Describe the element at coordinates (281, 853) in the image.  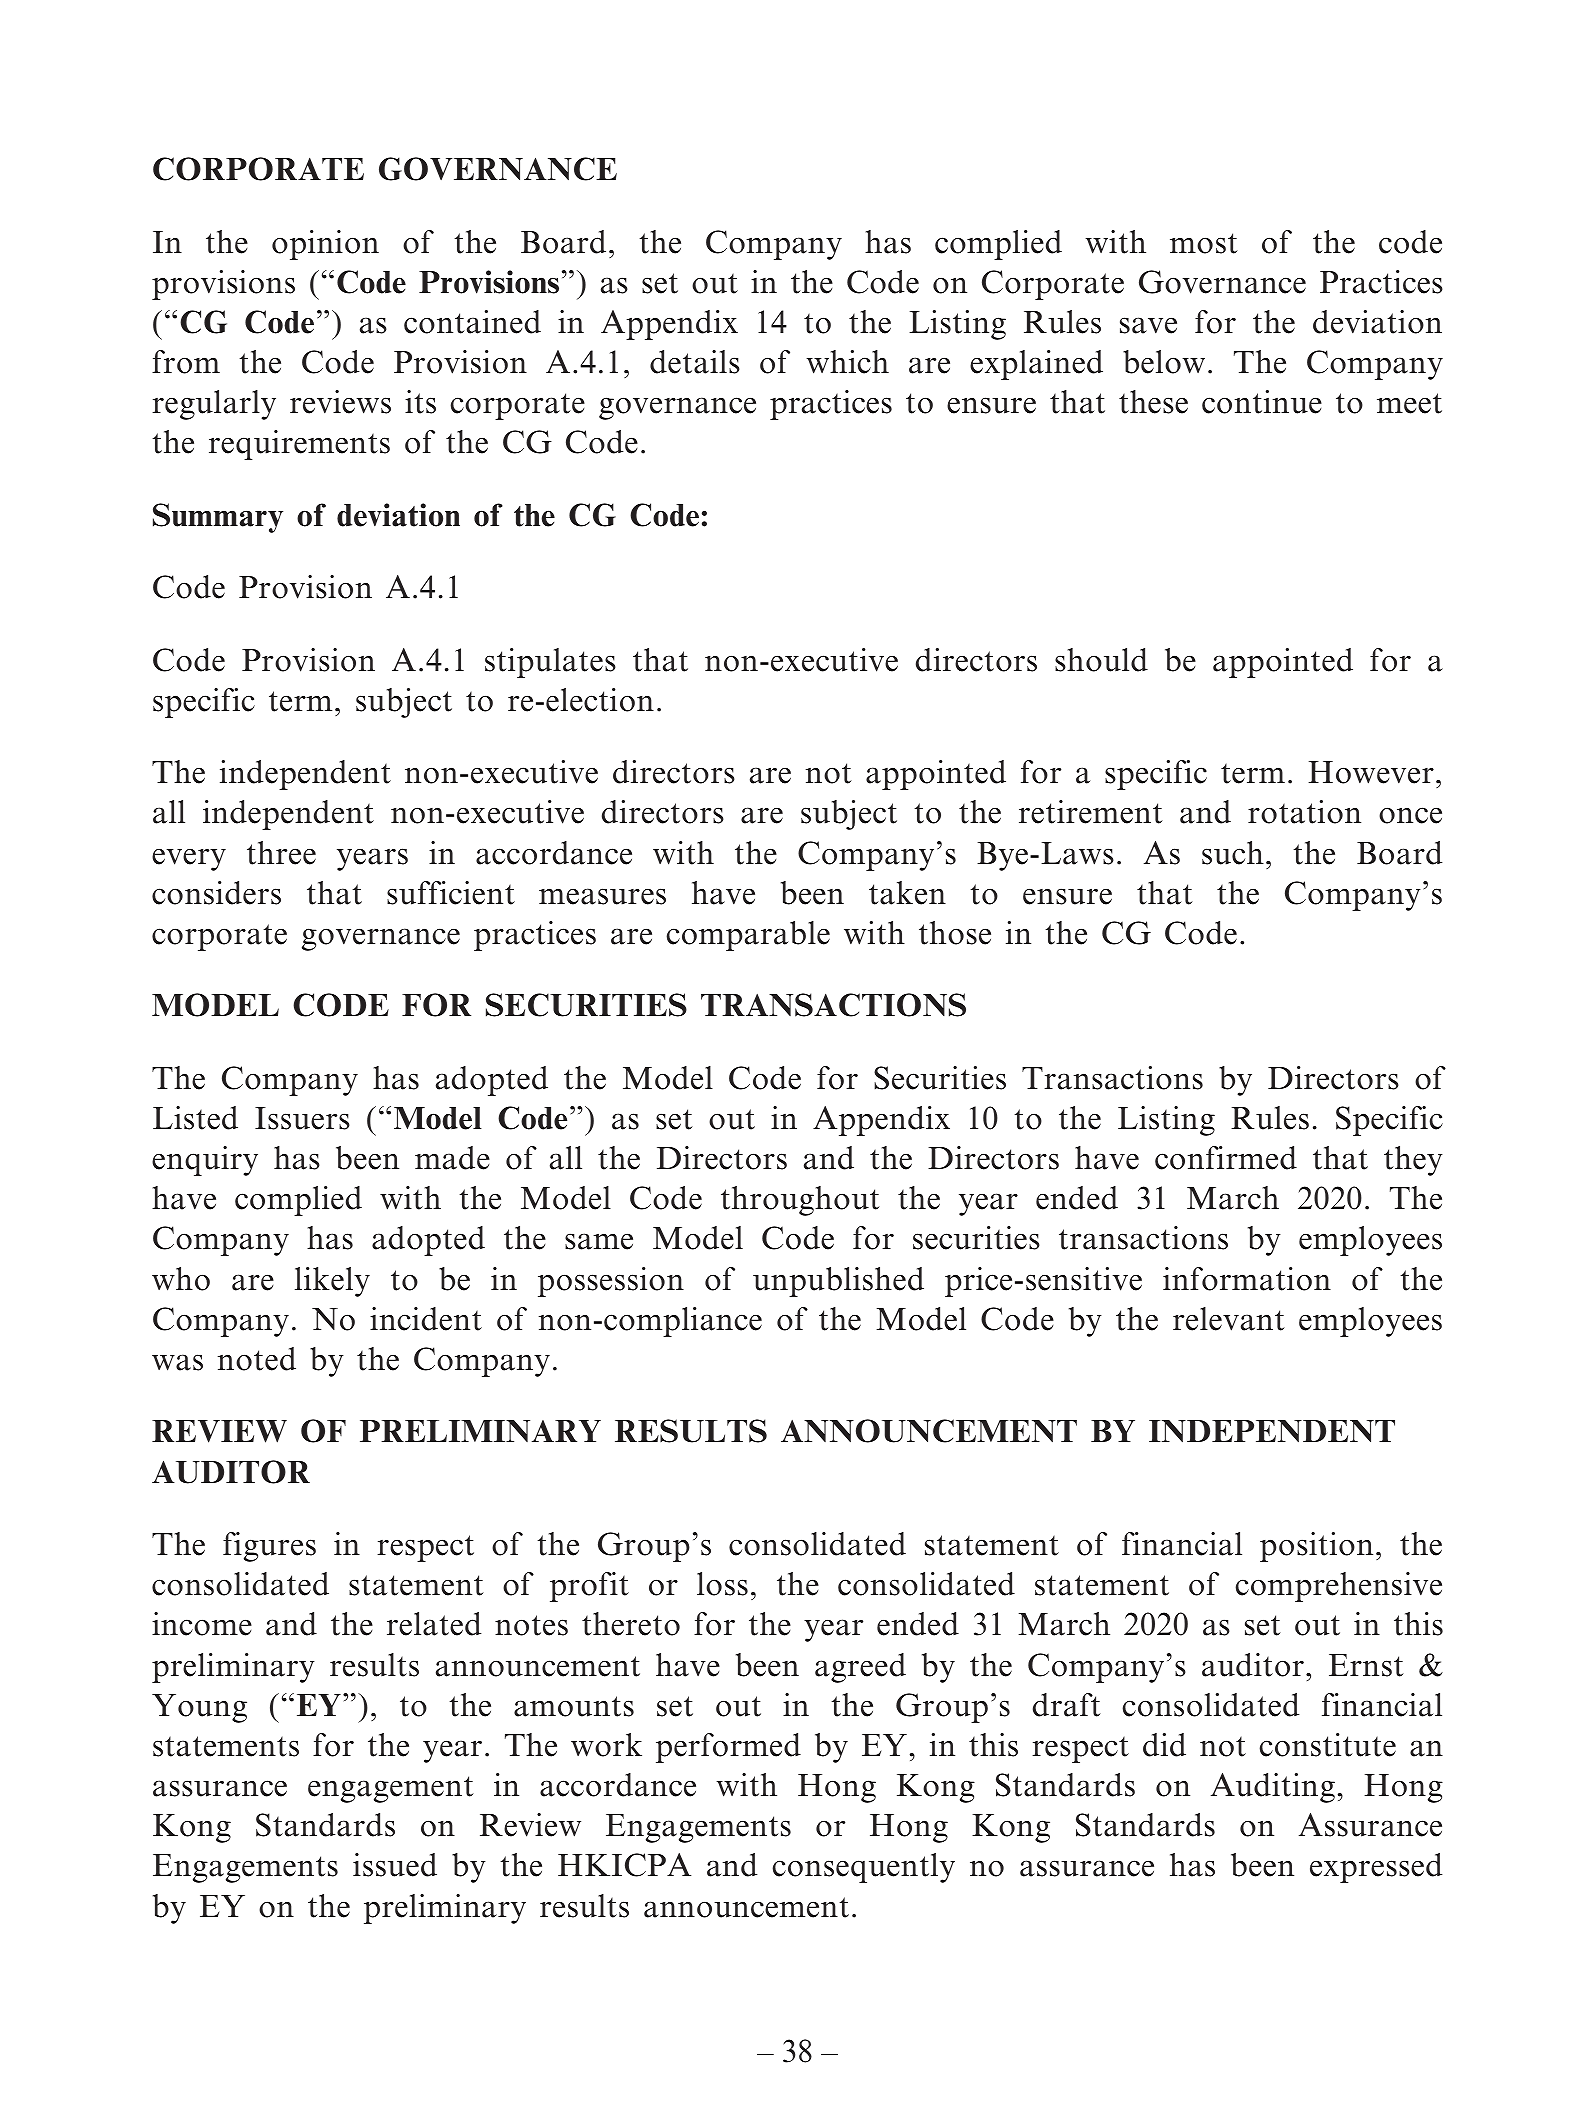
I see `three` at that location.
